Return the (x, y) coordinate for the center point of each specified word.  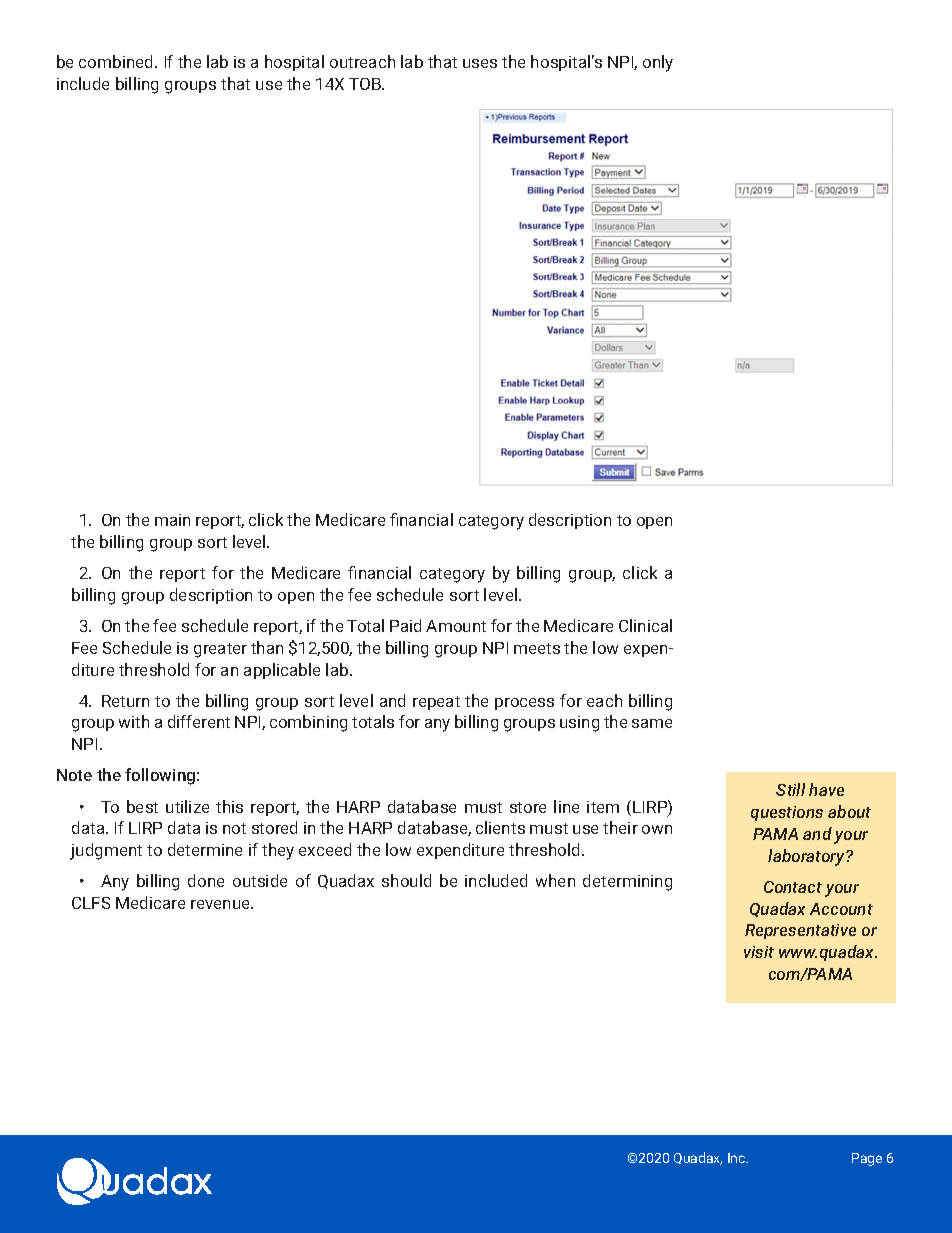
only (658, 63)
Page (867, 1159)
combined (117, 61)
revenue (221, 904)
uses (480, 63)
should (406, 880)
